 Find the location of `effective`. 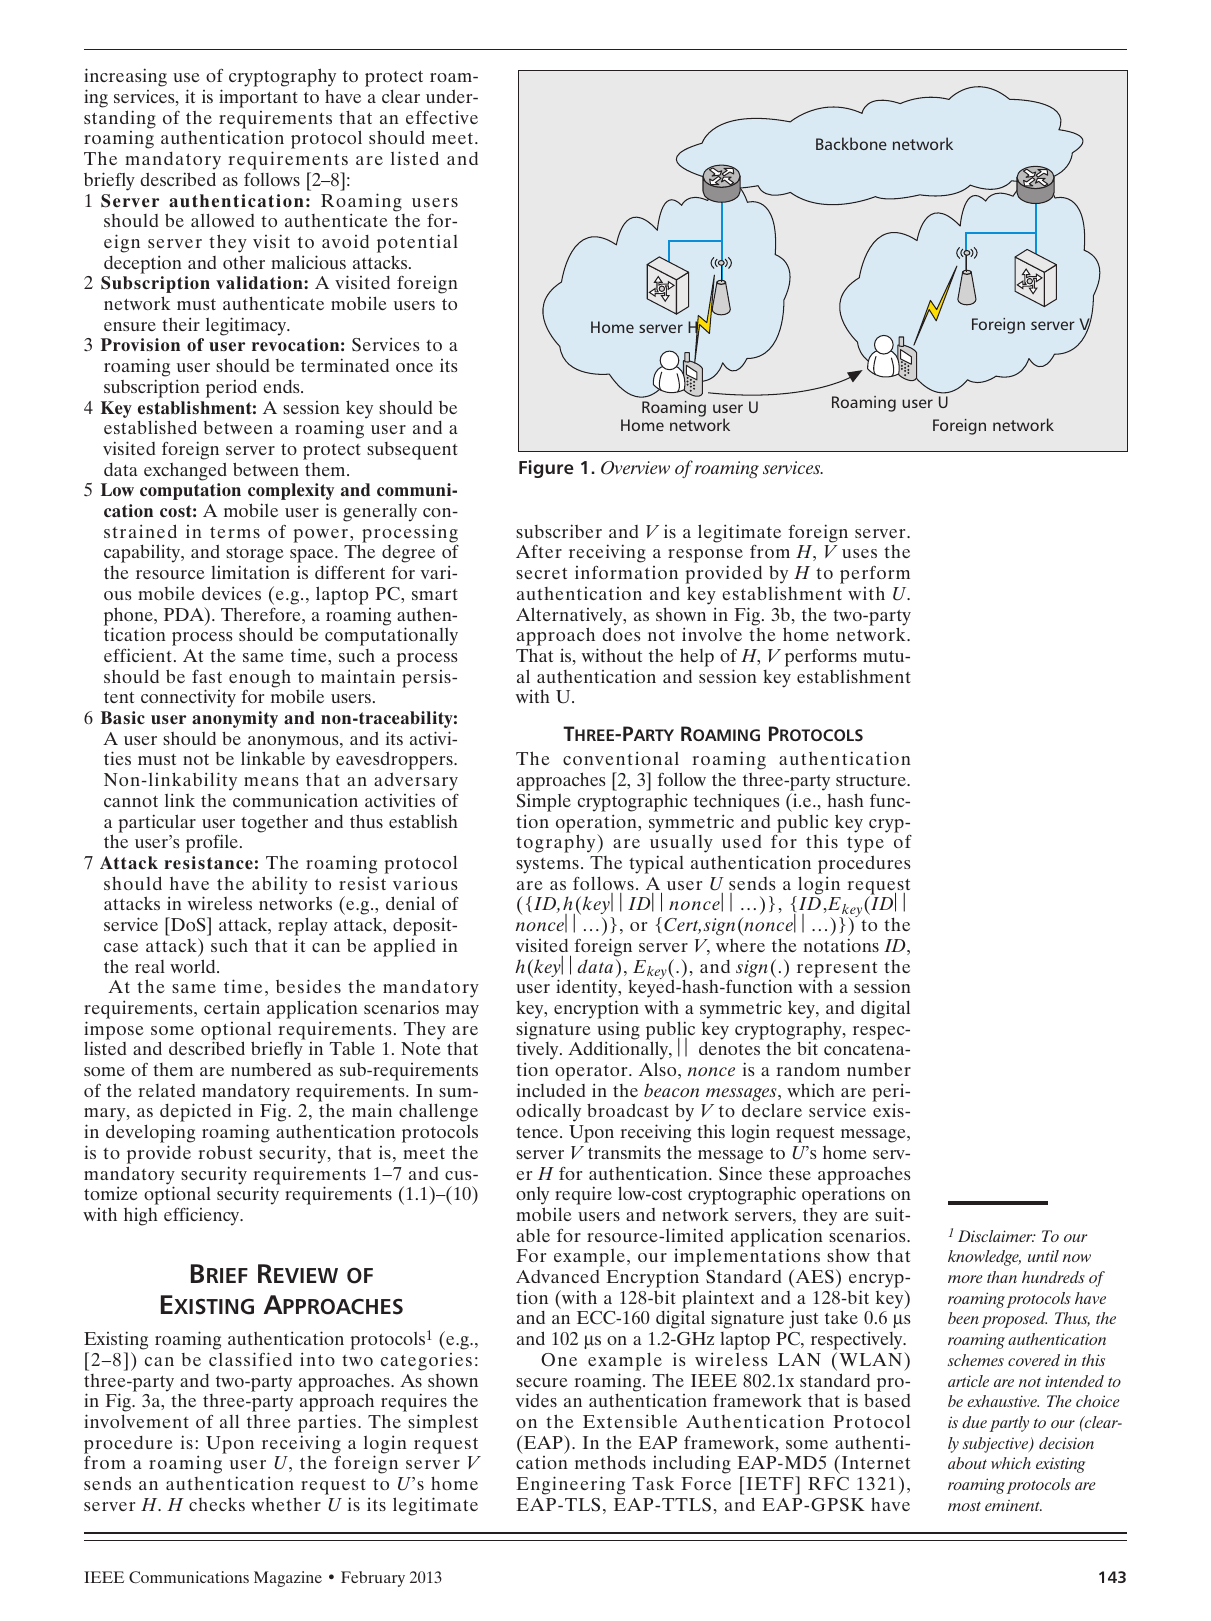

effective is located at coordinates (442, 117).
